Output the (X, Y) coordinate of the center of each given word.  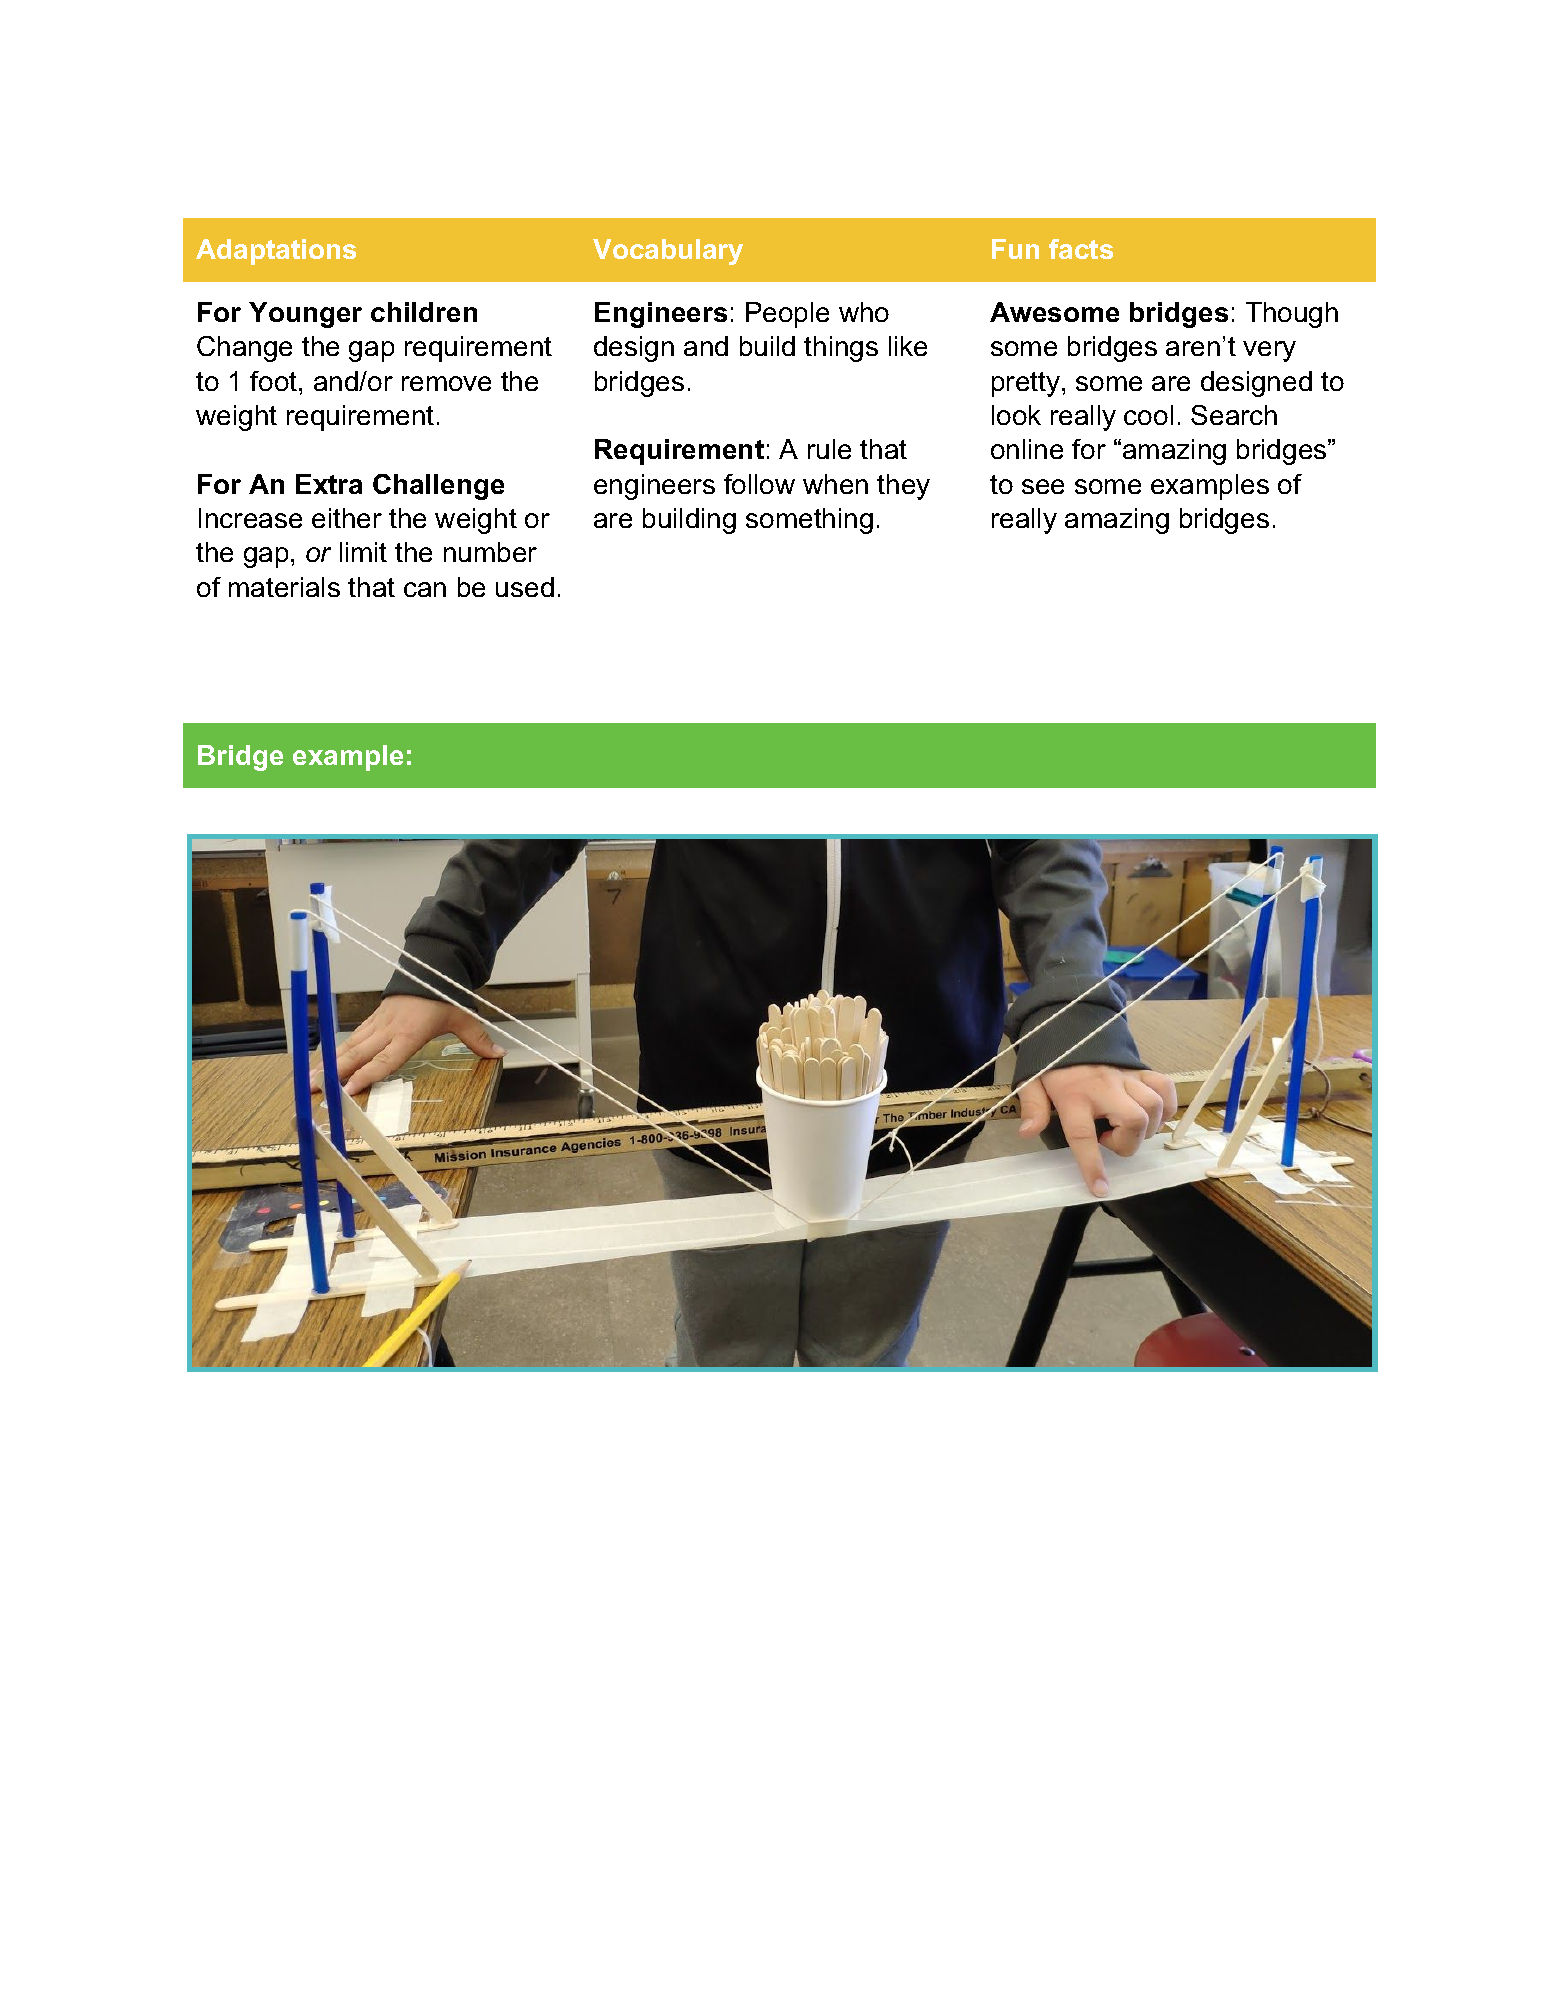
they (903, 487)
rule (829, 449)
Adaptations (276, 252)
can (425, 589)
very (1269, 351)
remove (446, 383)
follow (759, 484)
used (525, 587)
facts (1081, 249)
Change (244, 349)
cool (1148, 415)
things (841, 349)
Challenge (438, 487)
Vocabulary (668, 252)
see (1043, 486)
